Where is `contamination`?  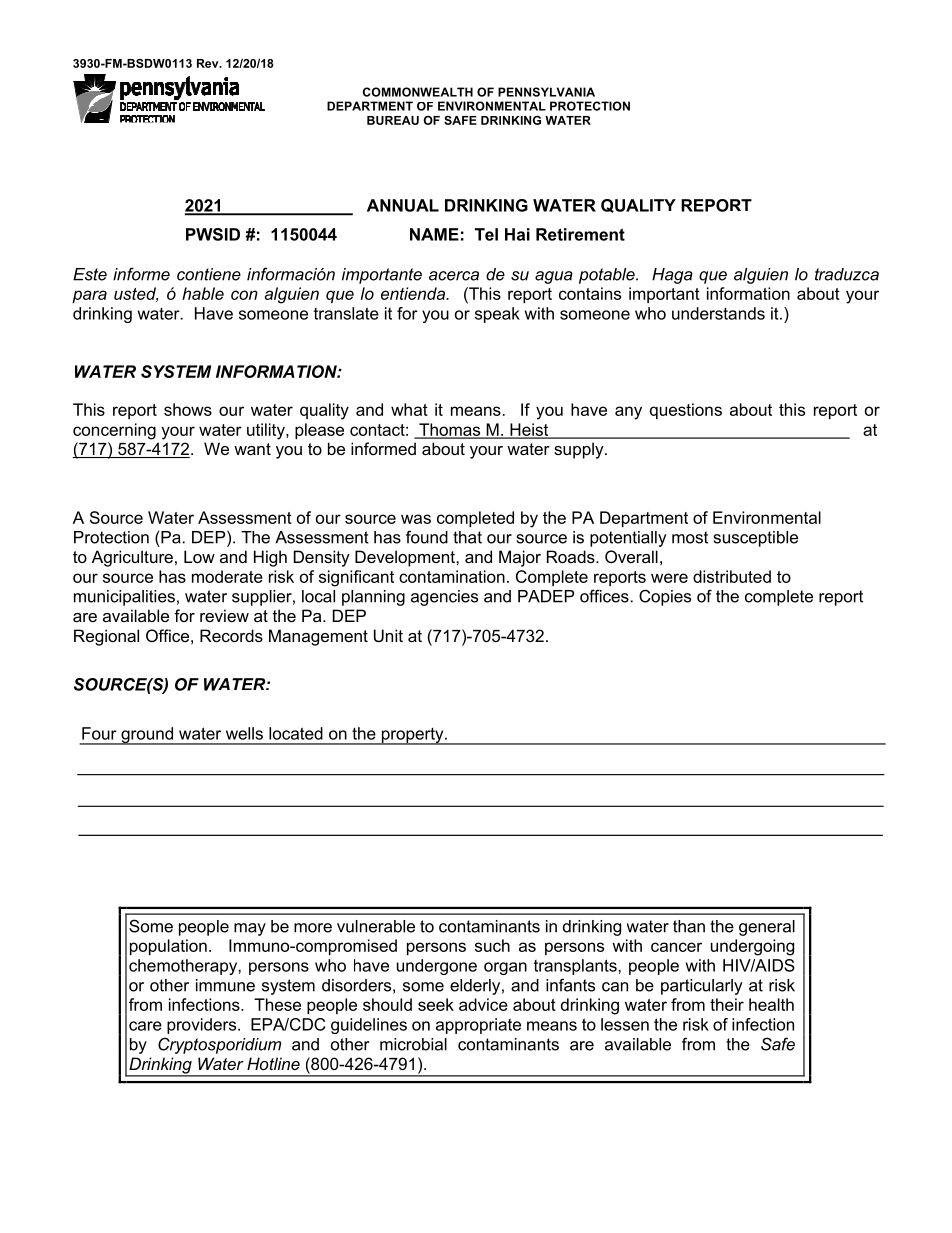 contamination is located at coordinates (452, 576).
